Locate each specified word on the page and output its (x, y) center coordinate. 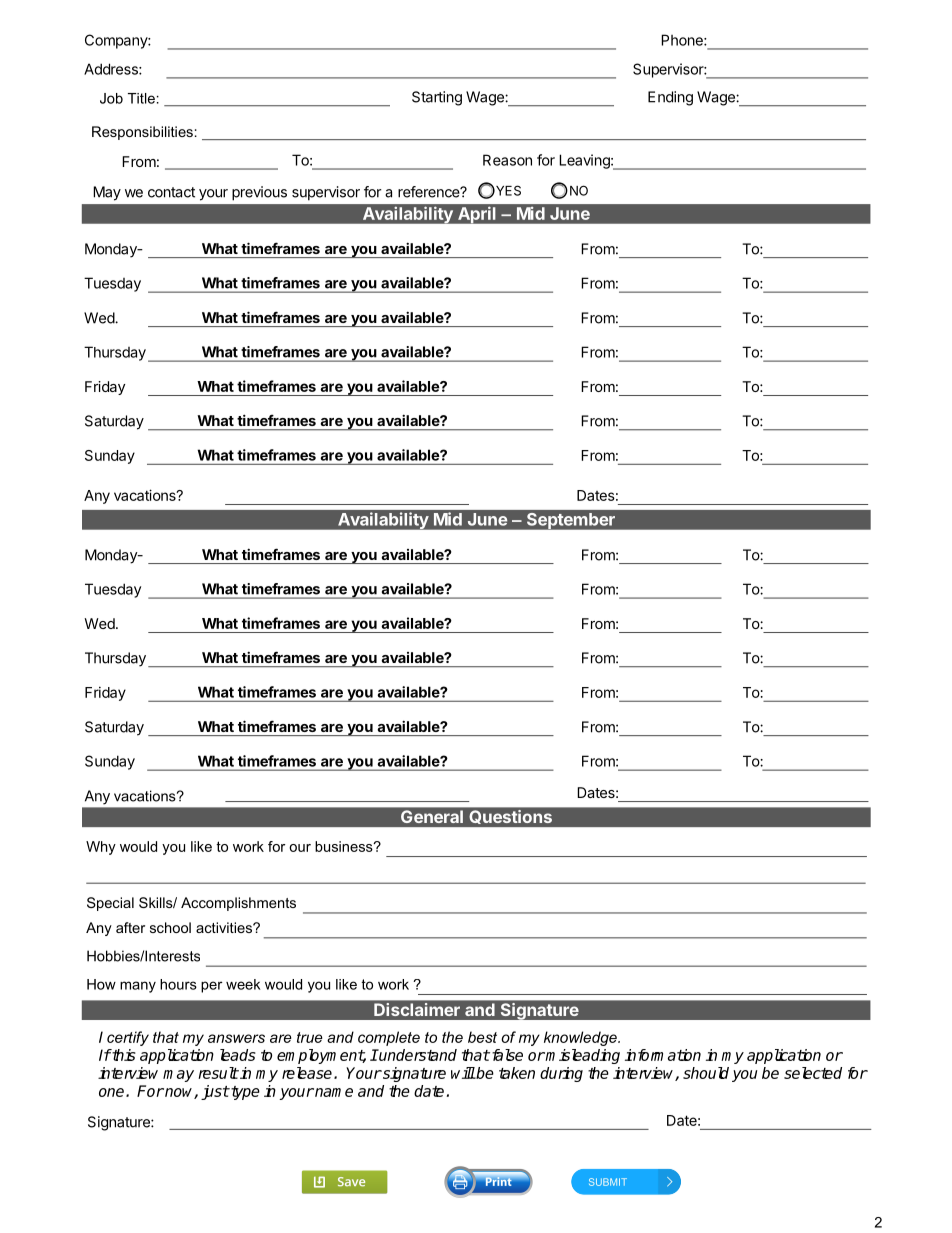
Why (101, 848)
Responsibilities (142, 133)
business (345, 846)
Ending (670, 98)
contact (171, 192)
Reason (507, 160)
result (218, 1073)
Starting (437, 98)
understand (417, 1055)
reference (430, 192)
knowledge (581, 1038)
